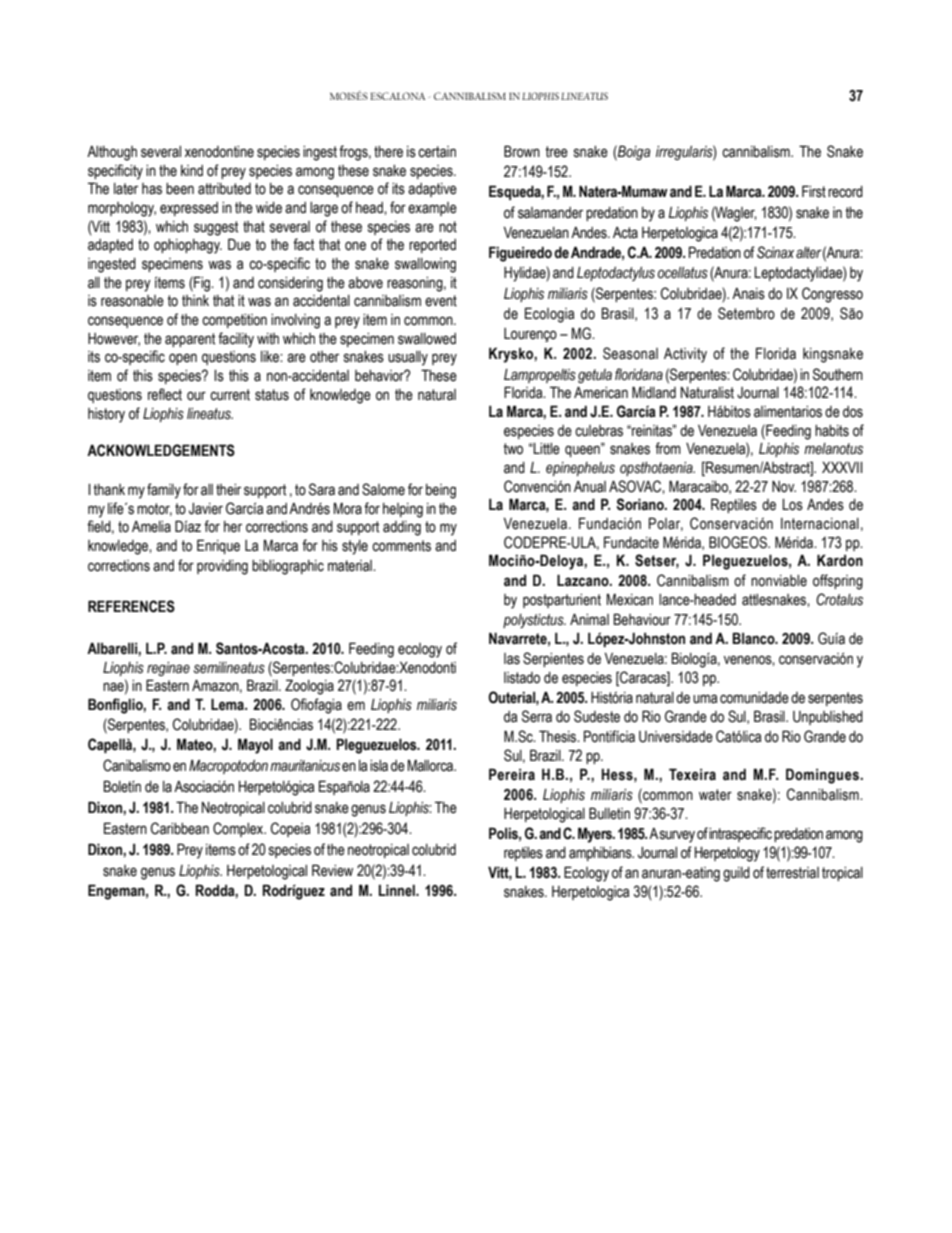 The image size is (952, 1233). I want to click on Unpublished, so click(828, 718).
